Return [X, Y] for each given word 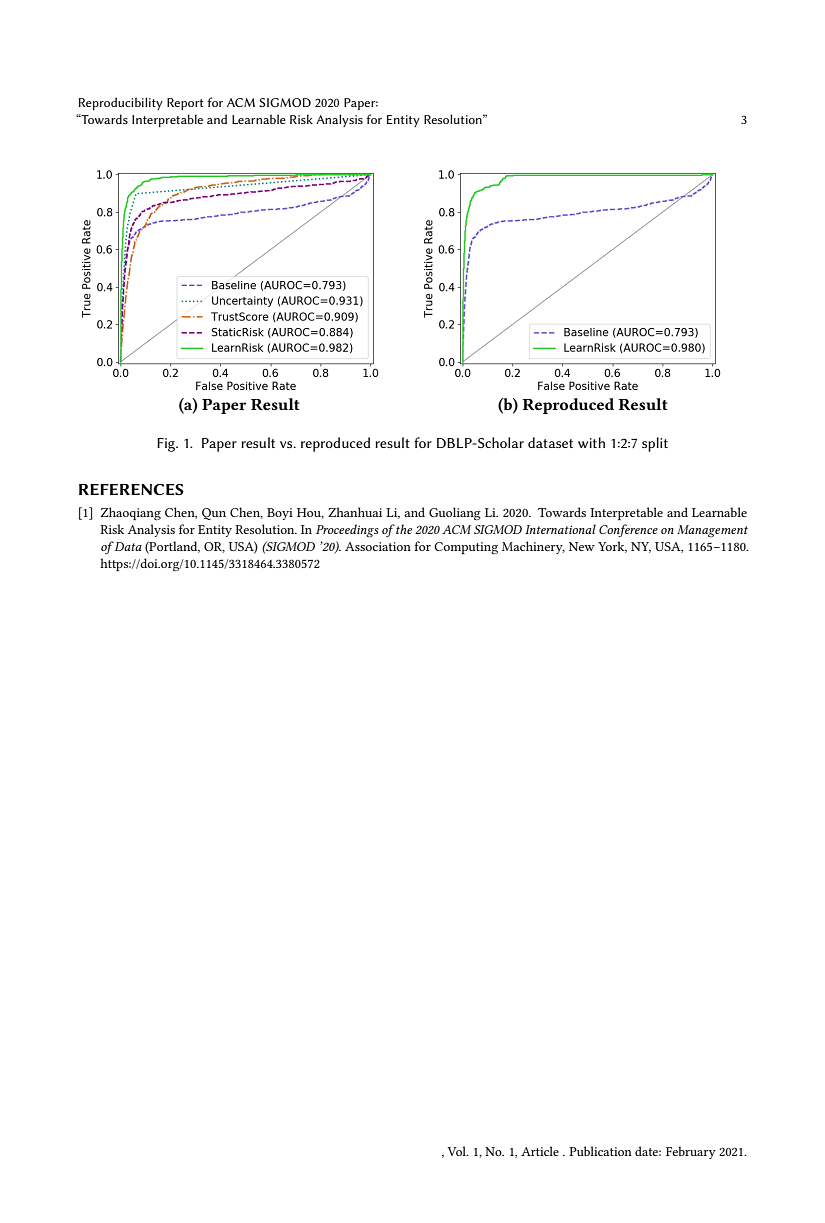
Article [540, 1151]
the [403, 529]
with [591, 442]
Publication [600, 1151]
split [655, 444]
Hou [310, 513]
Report [185, 104]
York [612, 547]
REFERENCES [131, 489]
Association [378, 546]
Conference [628, 530]
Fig [167, 445]
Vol [458, 1151]
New [582, 546]
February [691, 1152]
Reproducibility [121, 103]
